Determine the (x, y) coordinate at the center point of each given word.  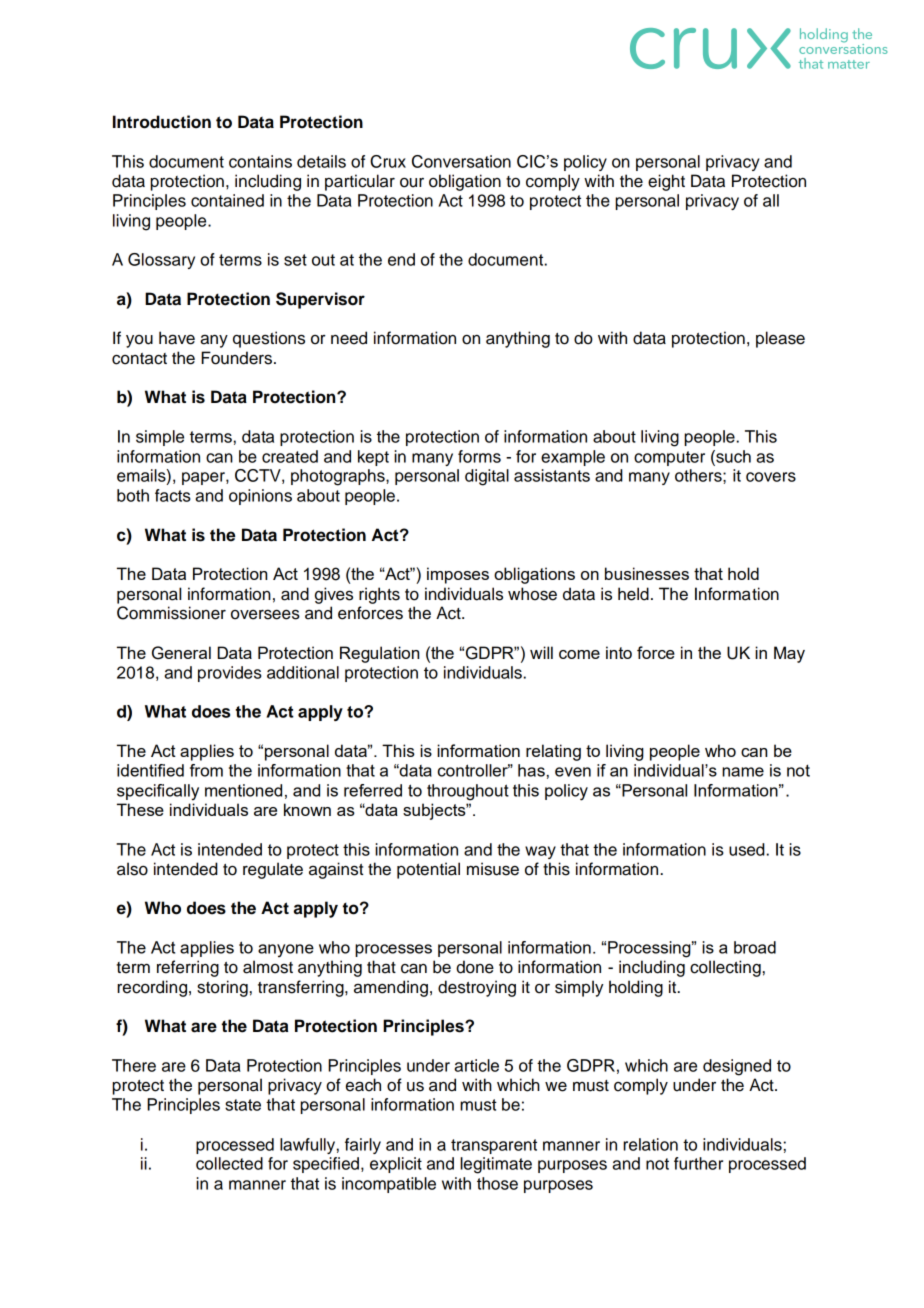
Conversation (461, 161)
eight (666, 182)
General (181, 653)
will (541, 652)
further (698, 1163)
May (789, 654)
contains (260, 161)
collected (229, 1163)
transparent (494, 1146)
